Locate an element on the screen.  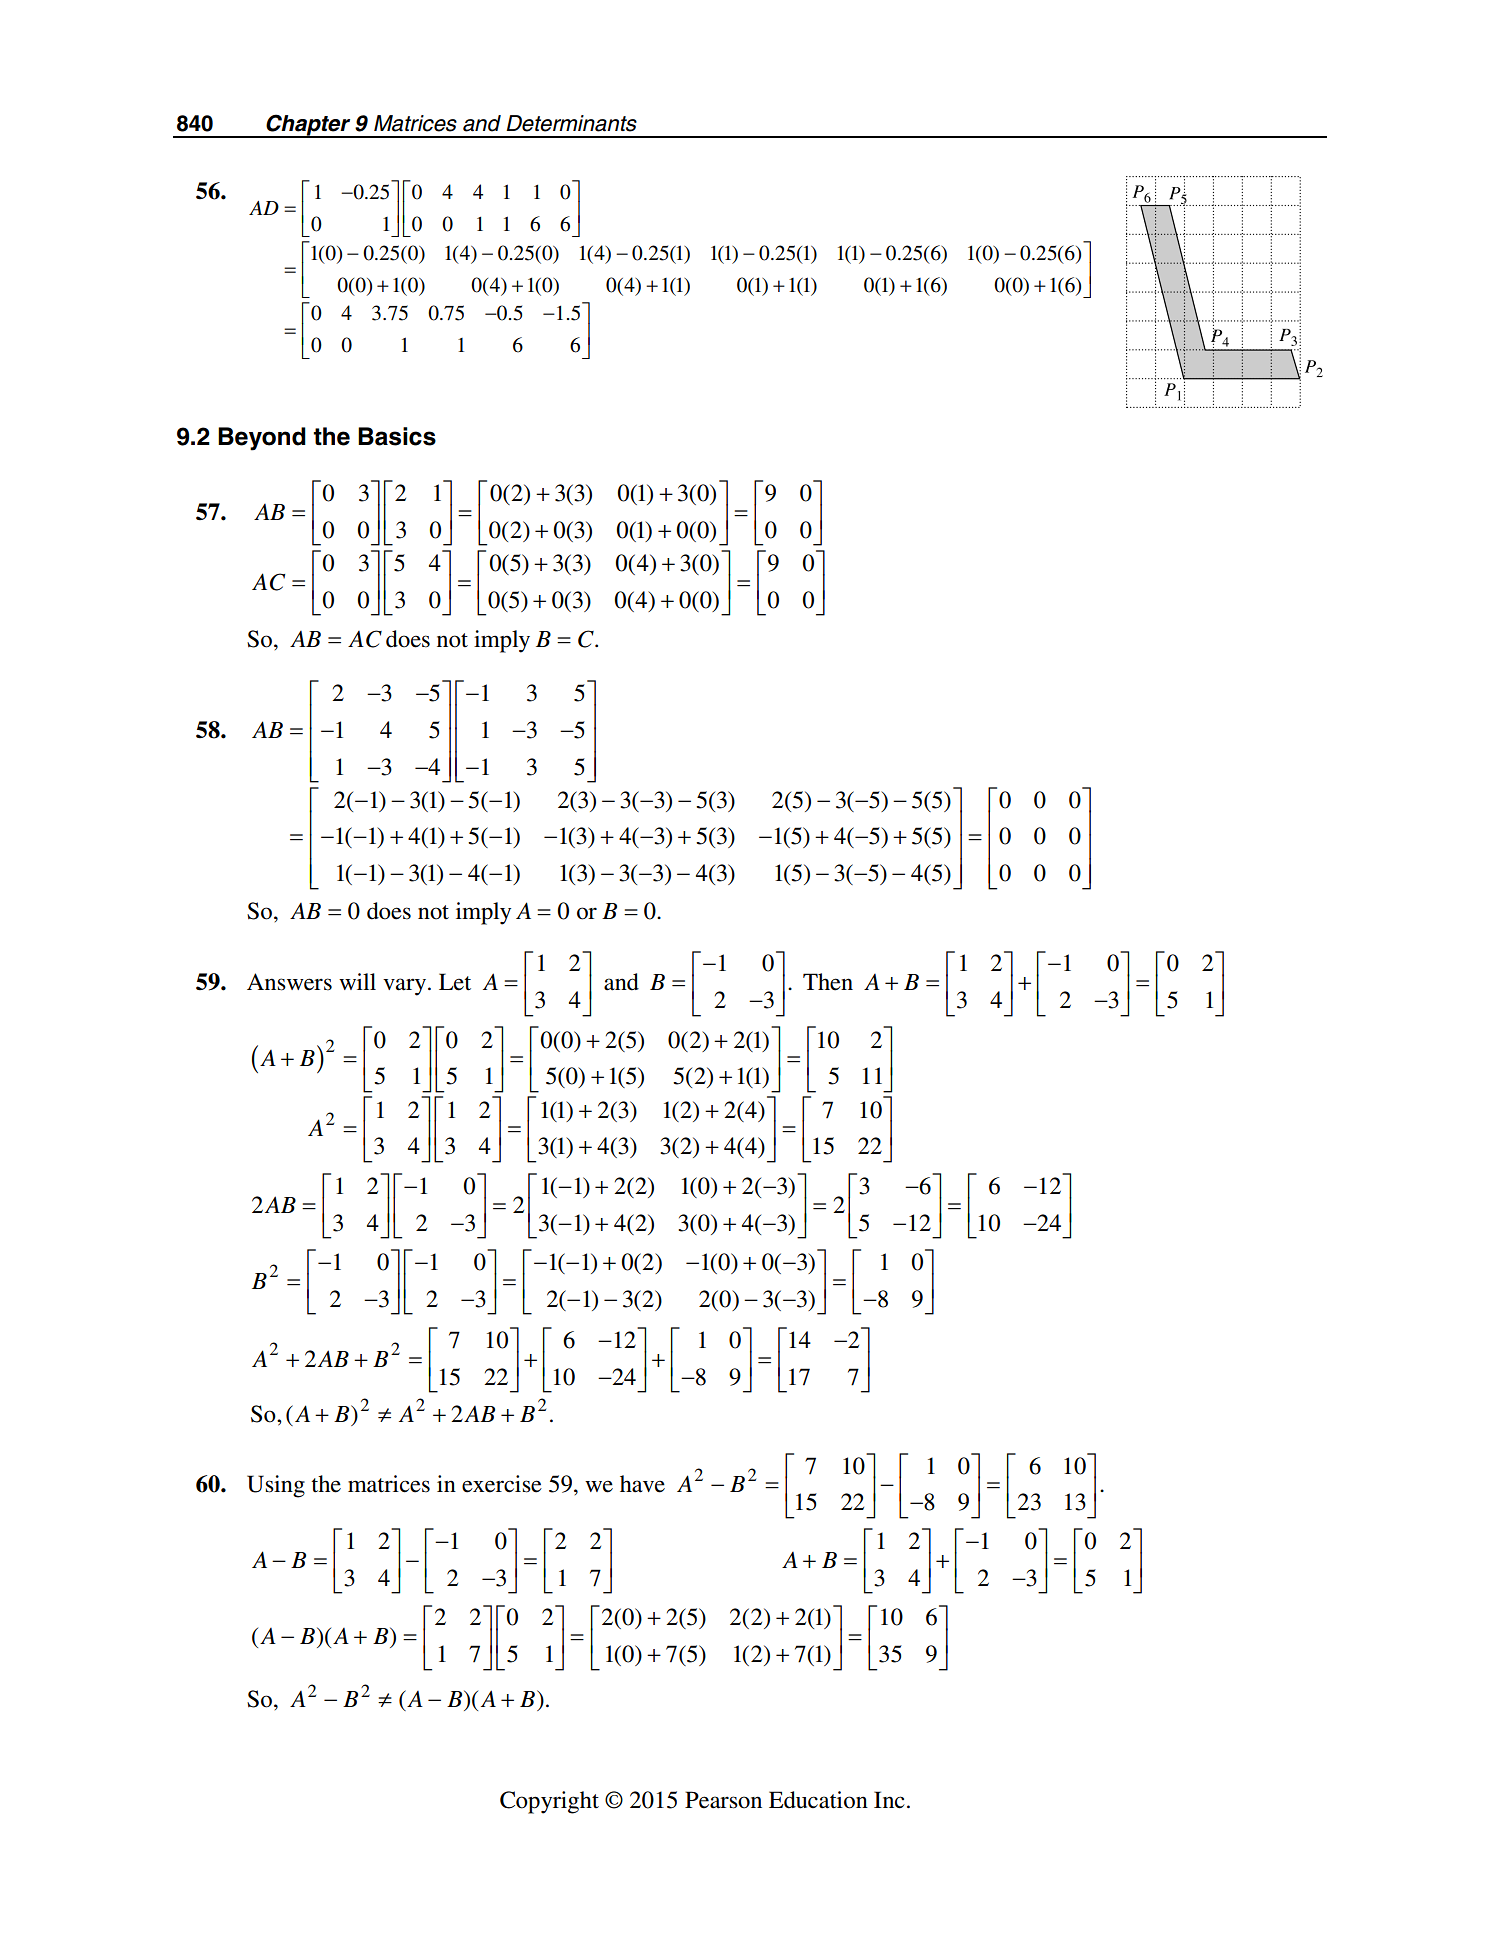
vary is located at coordinates (406, 987).
